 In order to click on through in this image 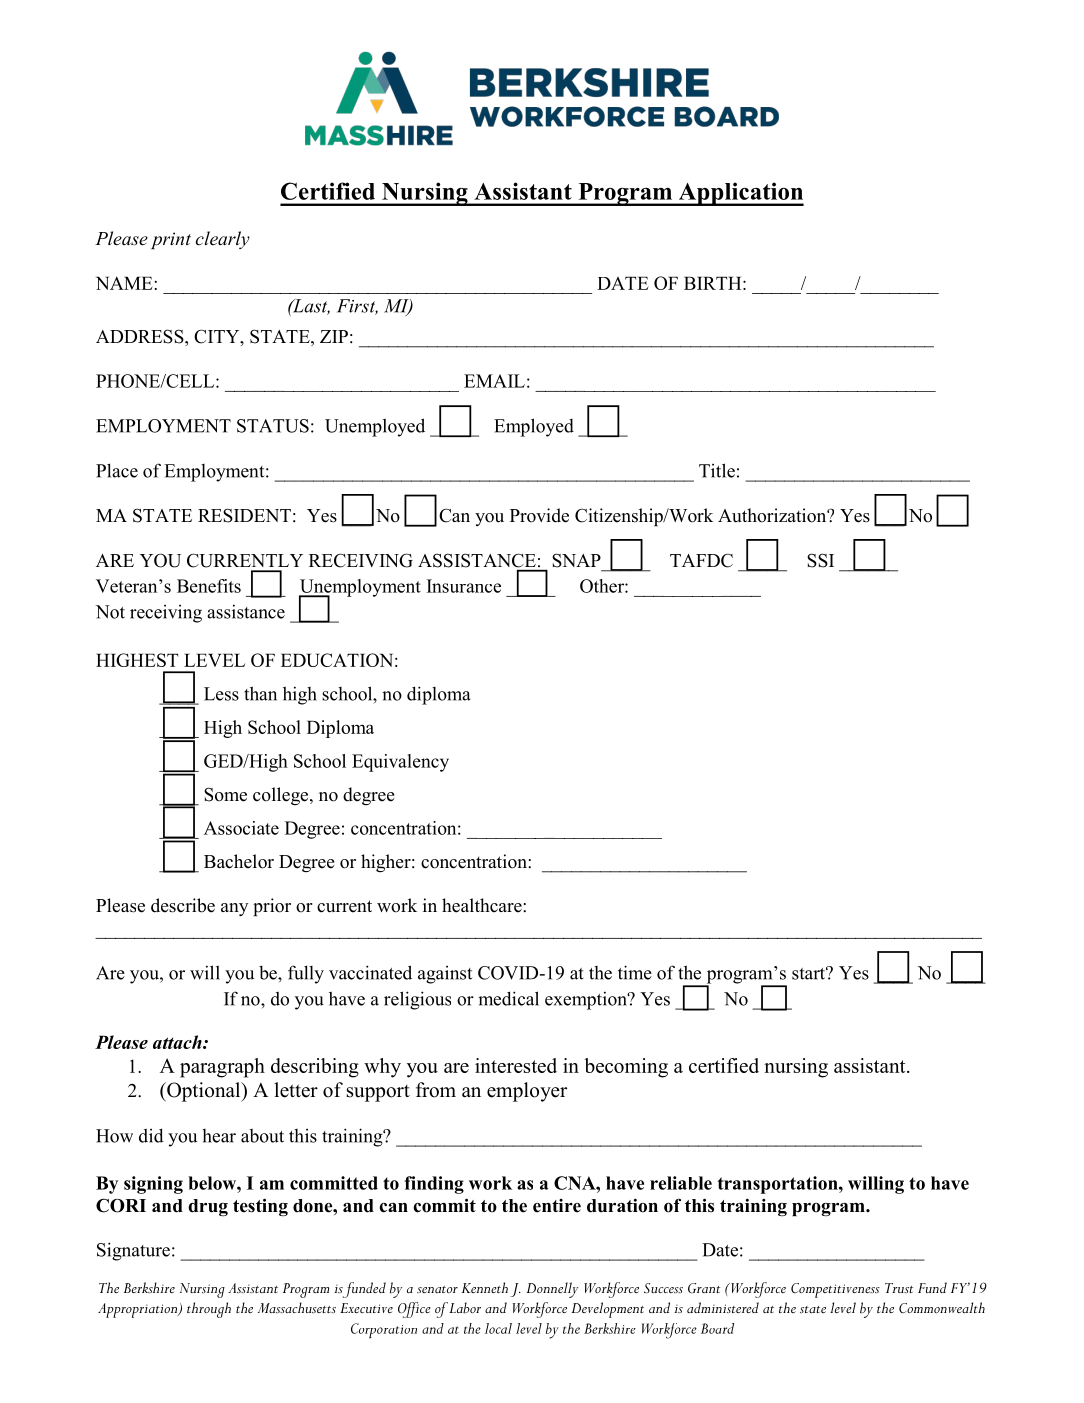, I will do `click(209, 1310)`.
